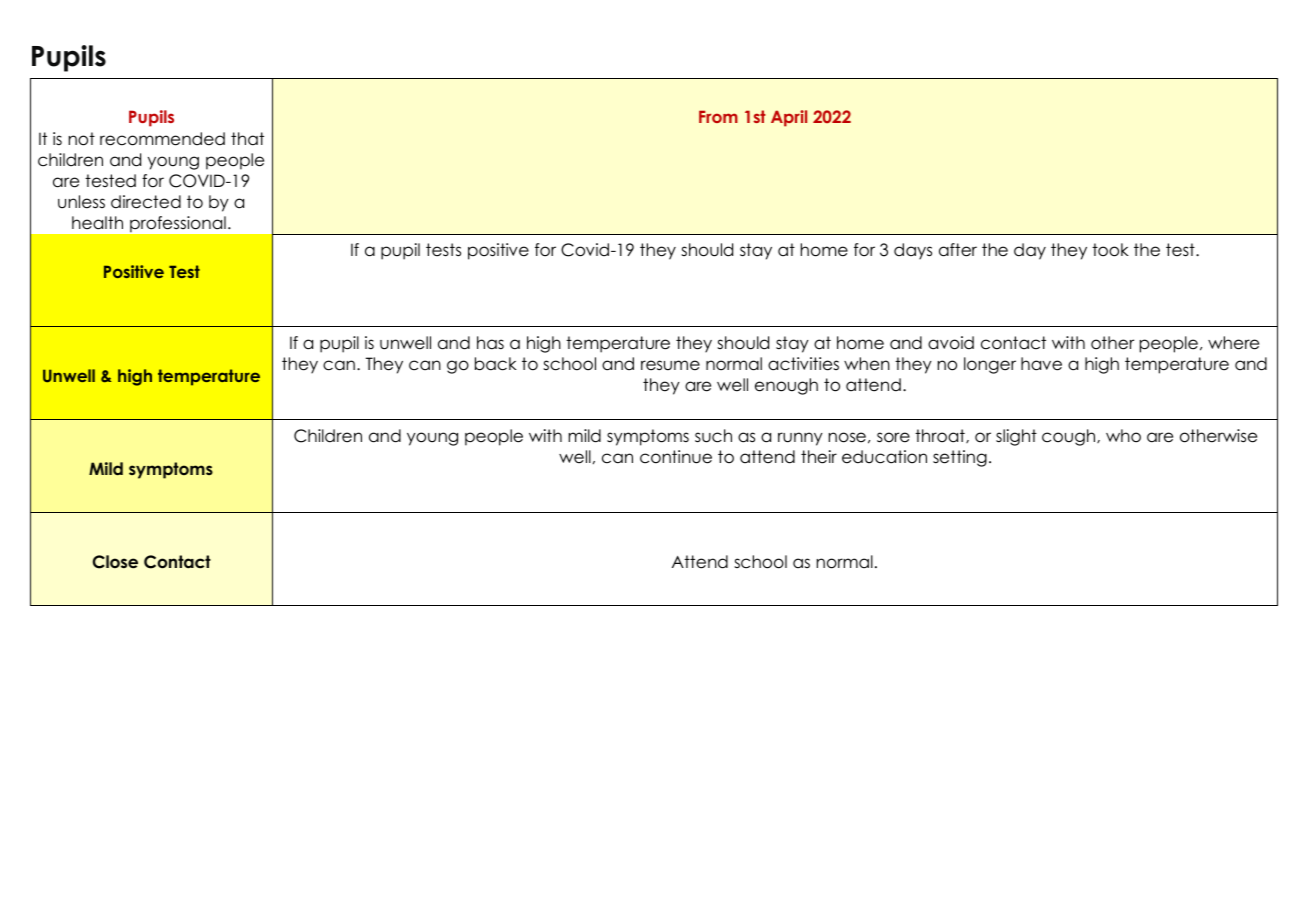 The height and width of the screenshot is (924, 1308). What do you see at coordinates (676, 457) in the screenshot?
I see `continue` at bounding box center [676, 457].
